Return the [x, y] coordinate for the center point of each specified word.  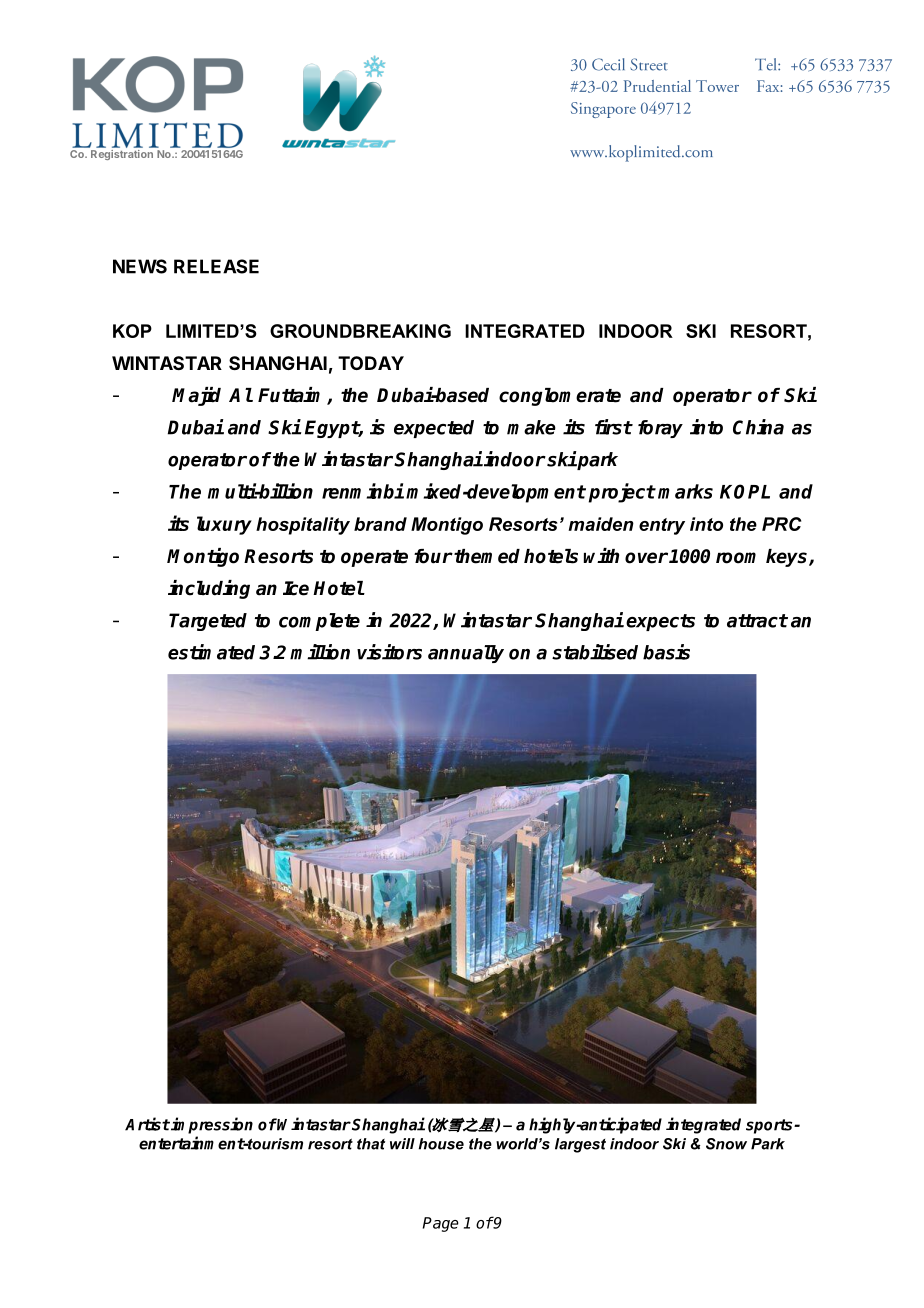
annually [466, 654]
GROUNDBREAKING [360, 331]
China [758, 427]
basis [666, 652]
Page [441, 1224]
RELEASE [216, 266]
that [371, 1144]
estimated [211, 652]
